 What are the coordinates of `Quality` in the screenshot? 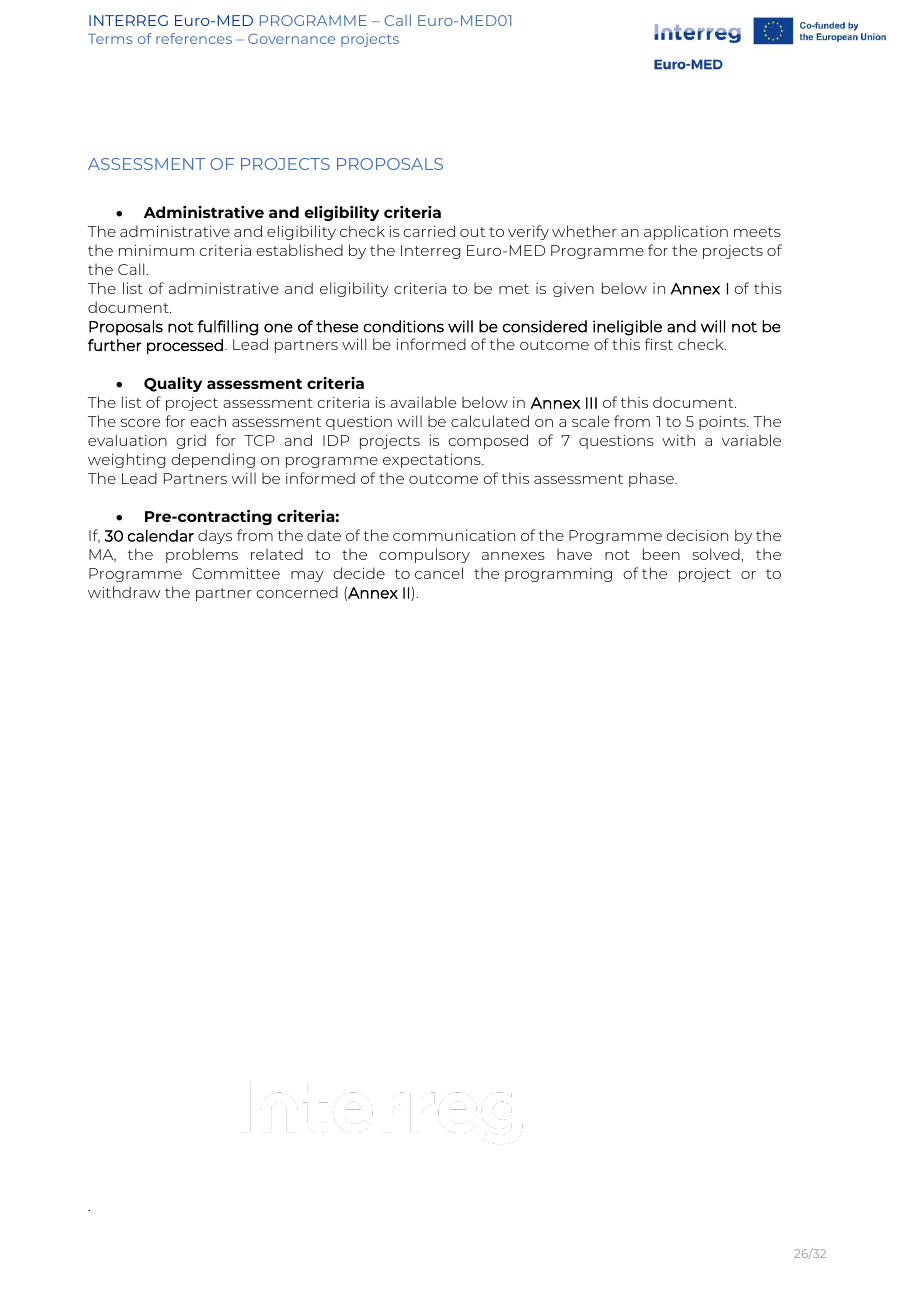 It's located at (173, 384).
